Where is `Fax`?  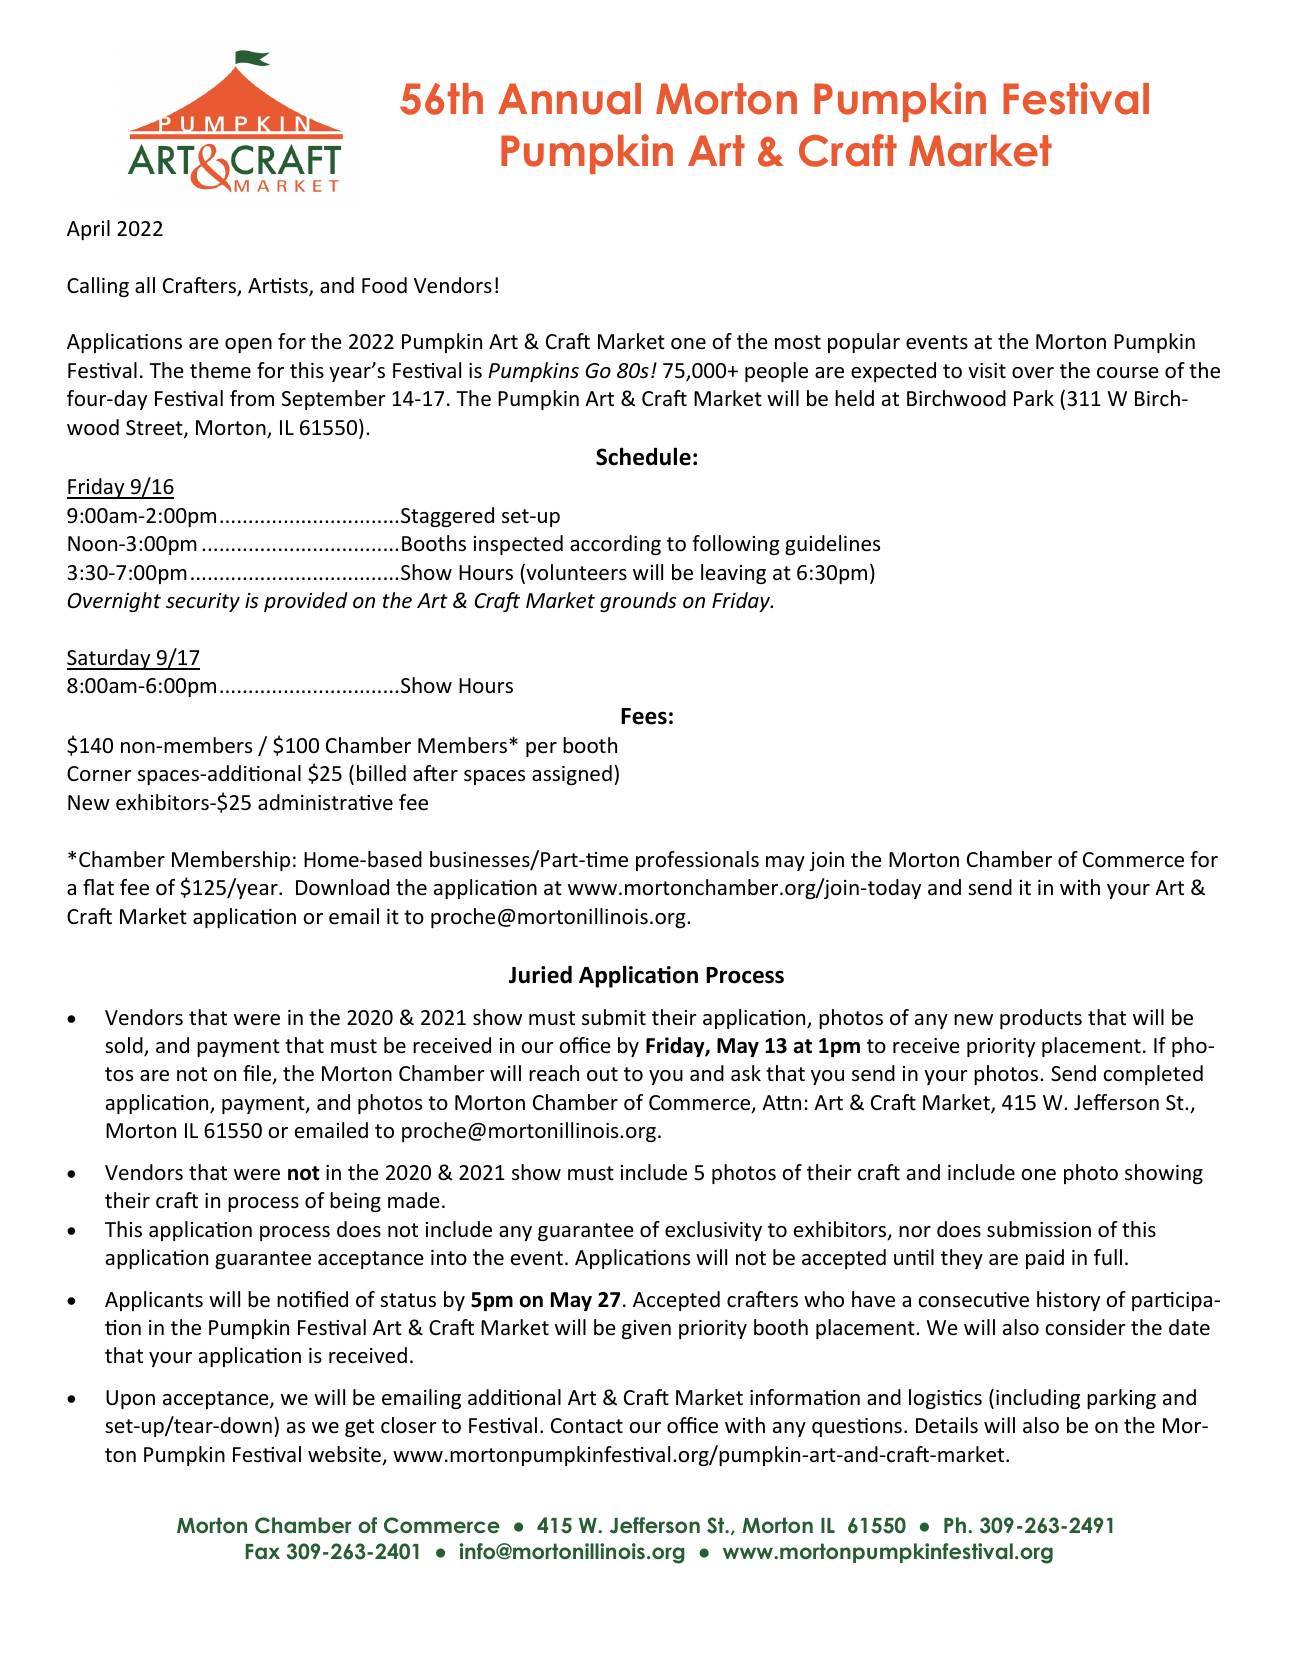 Fax is located at coordinates (263, 1552).
